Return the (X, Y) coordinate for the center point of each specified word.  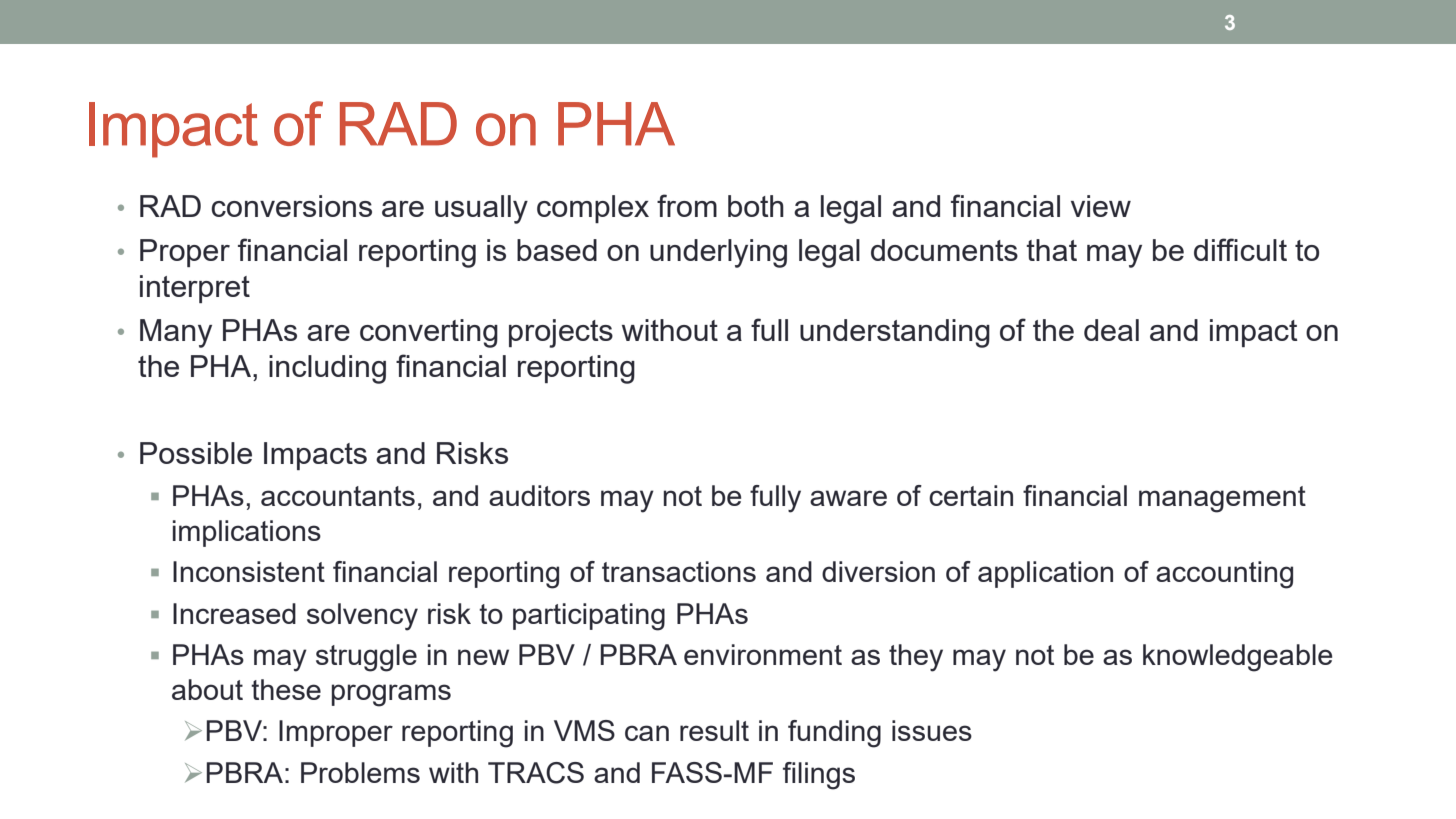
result (714, 730)
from (687, 205)
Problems (360, 772)
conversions (291, 206)
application (1045, 574)
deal (1111, 330)
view (1101, 206)
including (327, 369)
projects (561, 333)
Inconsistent (249, 571)
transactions (679, 571)
